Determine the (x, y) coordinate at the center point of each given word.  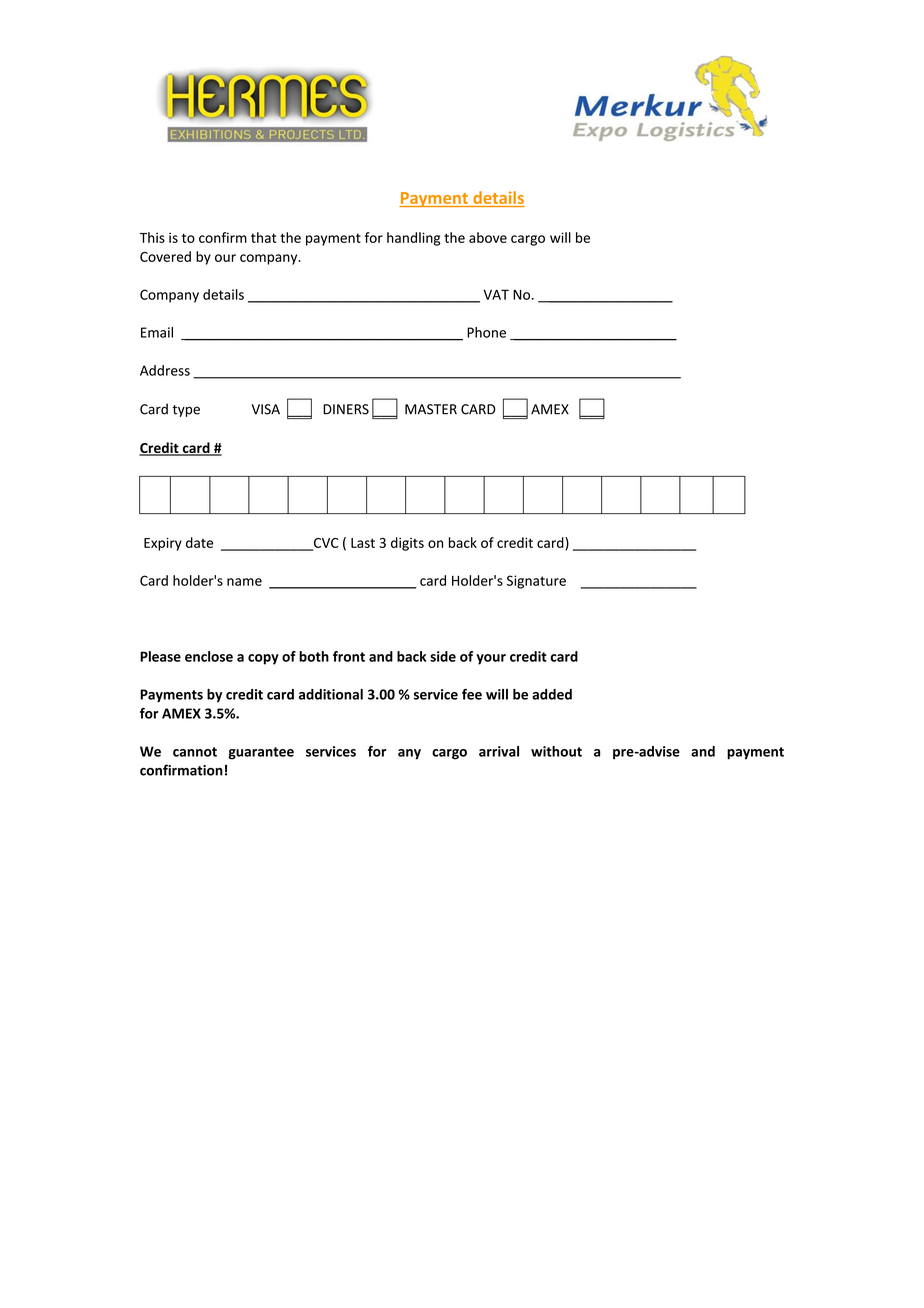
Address (165, 370)
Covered (165, 256)
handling (413, 239)
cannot (195, 752)
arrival (499, 751)
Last (363, 543)
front (349, 656)
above (488, 237)
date (199, 542)
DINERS (346, 409)
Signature (536, 582)
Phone (486, 332)
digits (407, 544)
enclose (209, 656)
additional (331, 694)
